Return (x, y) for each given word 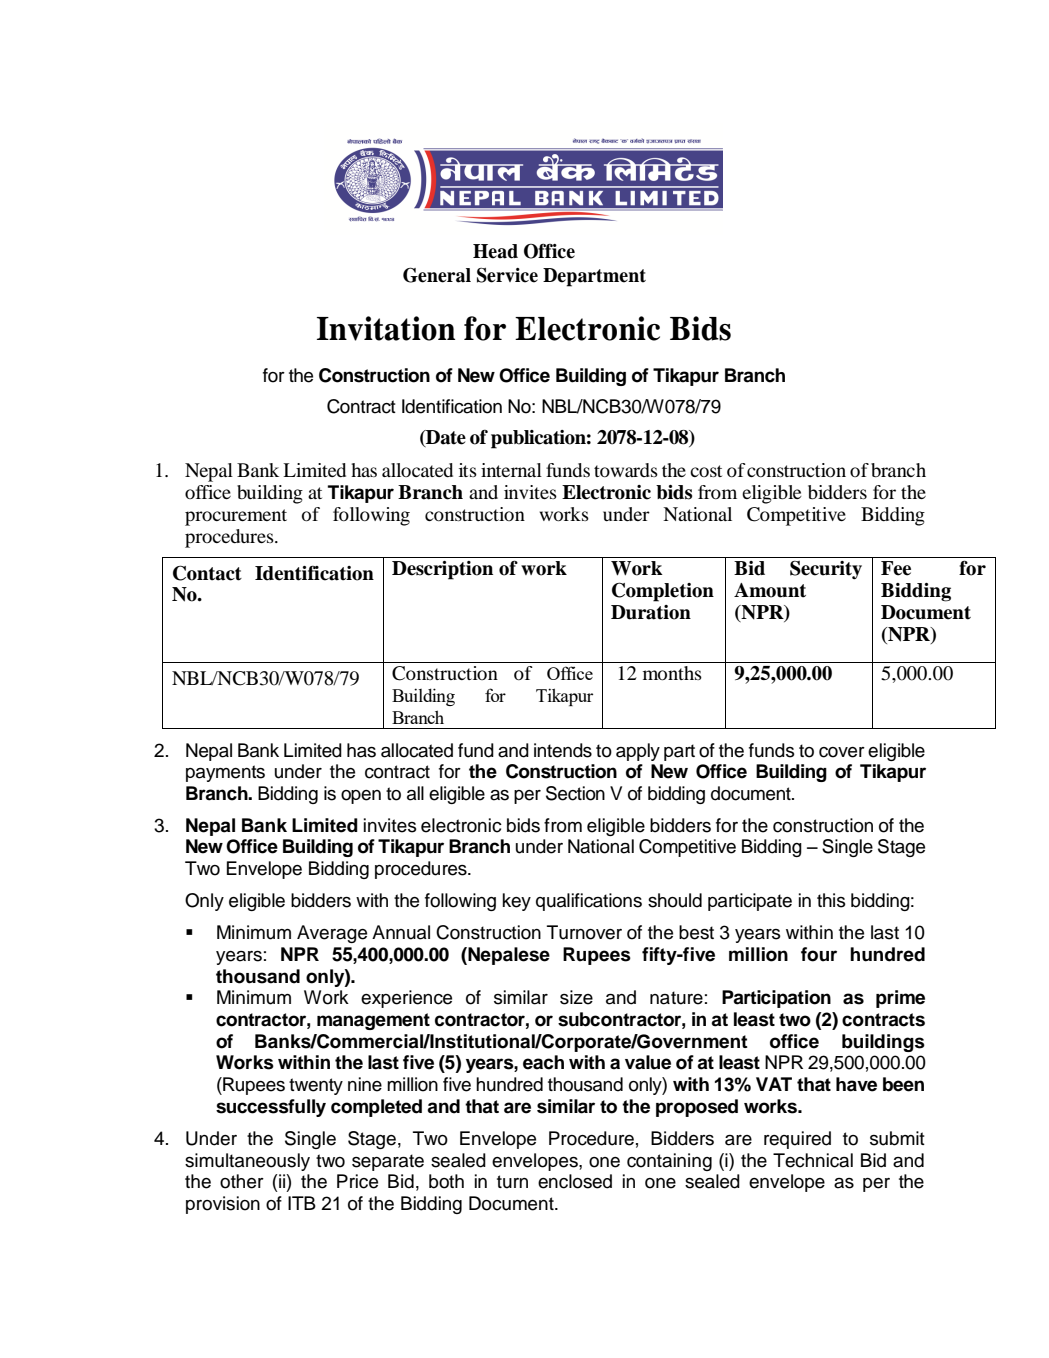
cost (706, 471)
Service (507, 275)
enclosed (575, 1181)
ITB (302, 1203)
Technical (813, 1160)
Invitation (386, 328)
